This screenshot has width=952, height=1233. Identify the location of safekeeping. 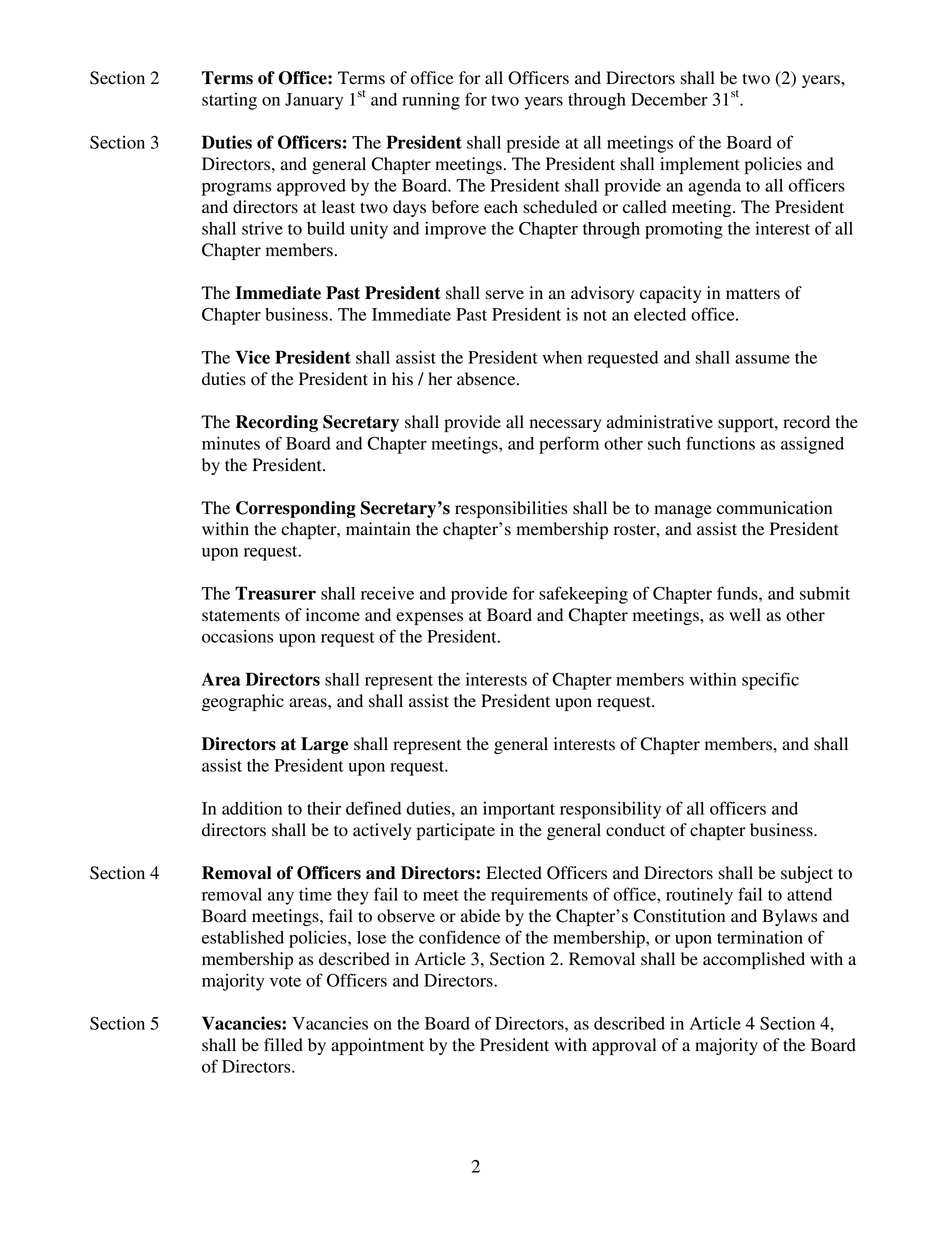
(583, 595).
